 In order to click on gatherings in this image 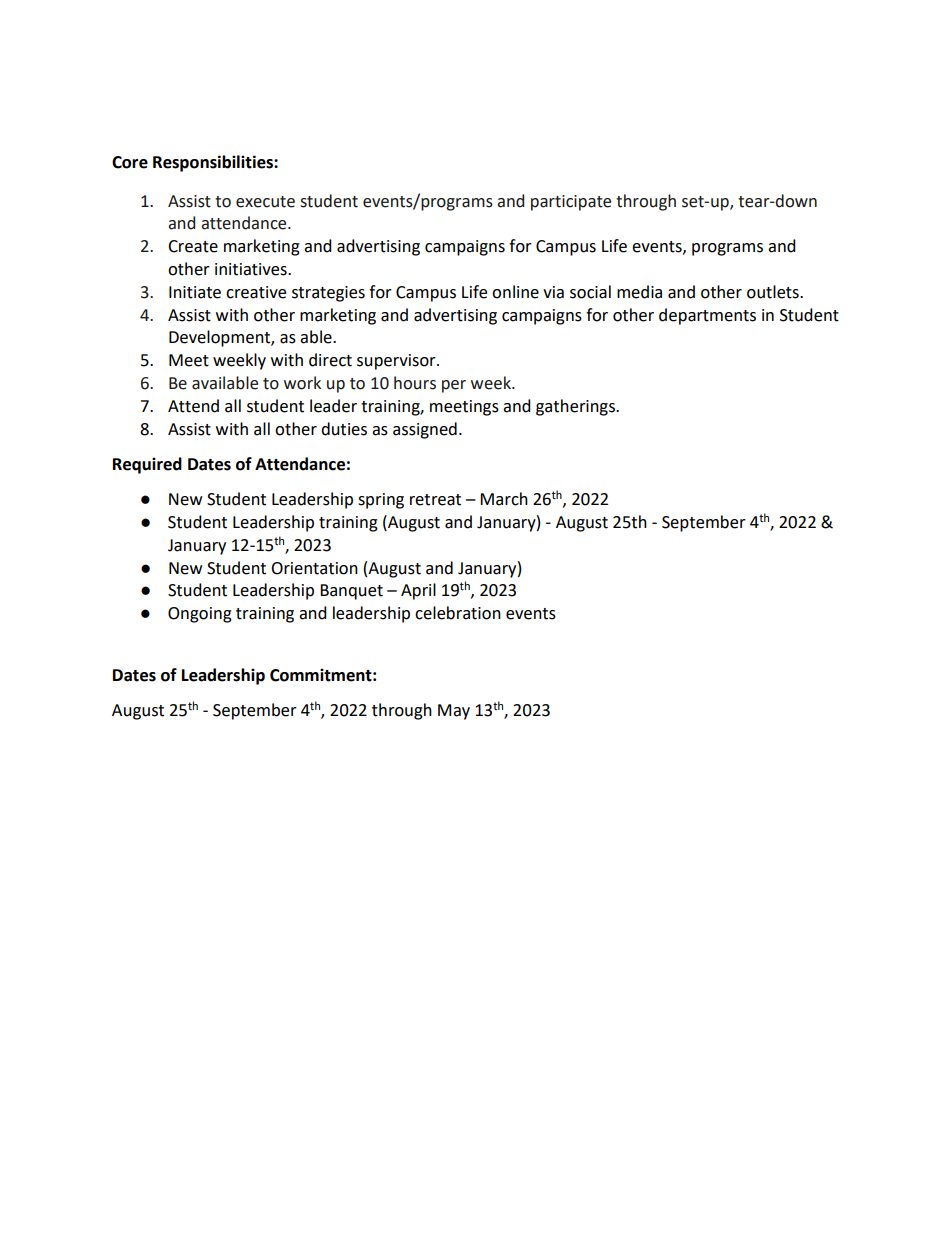, I will do `click(576, 407)`.
